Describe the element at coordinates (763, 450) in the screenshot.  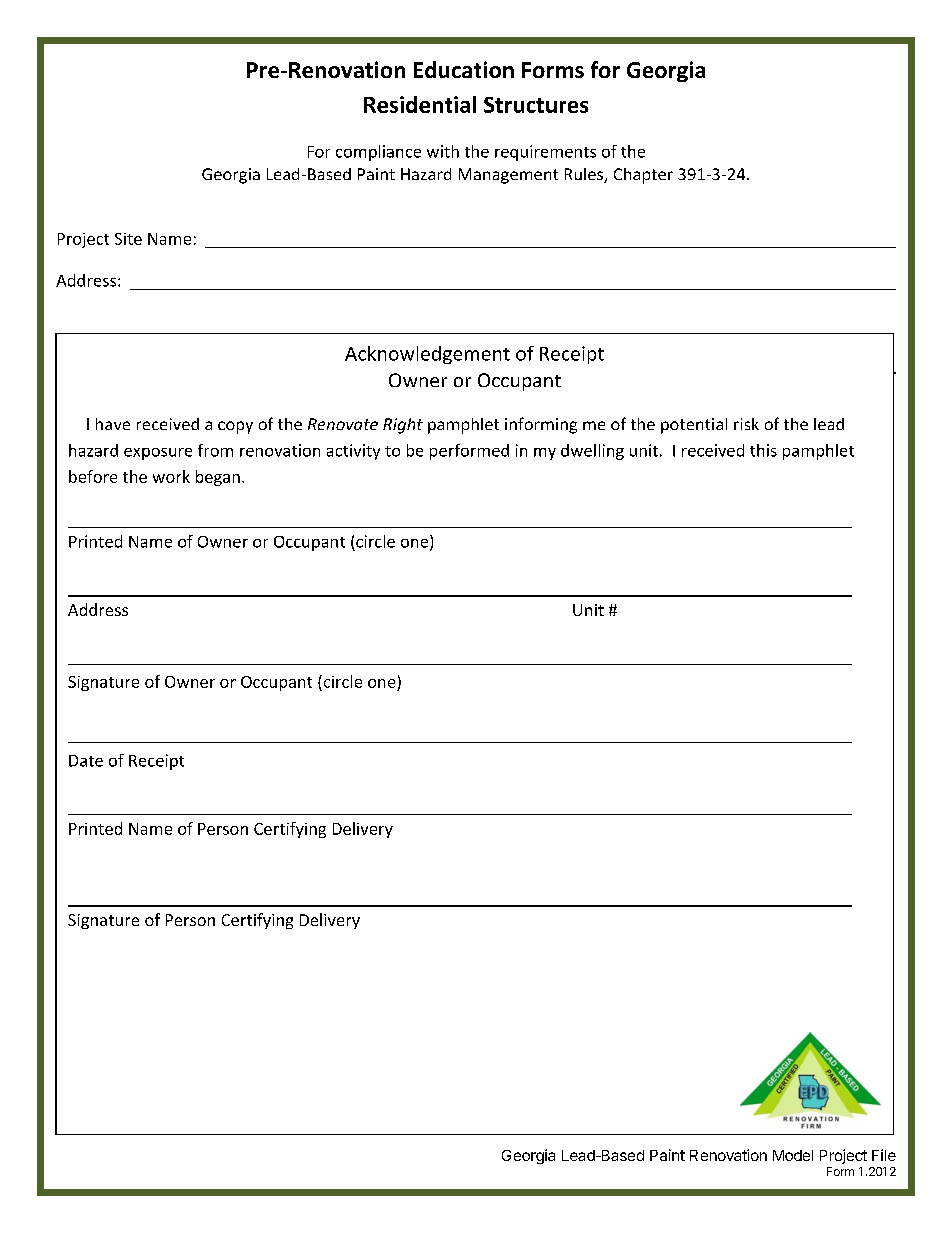
I see `this` at that location.
